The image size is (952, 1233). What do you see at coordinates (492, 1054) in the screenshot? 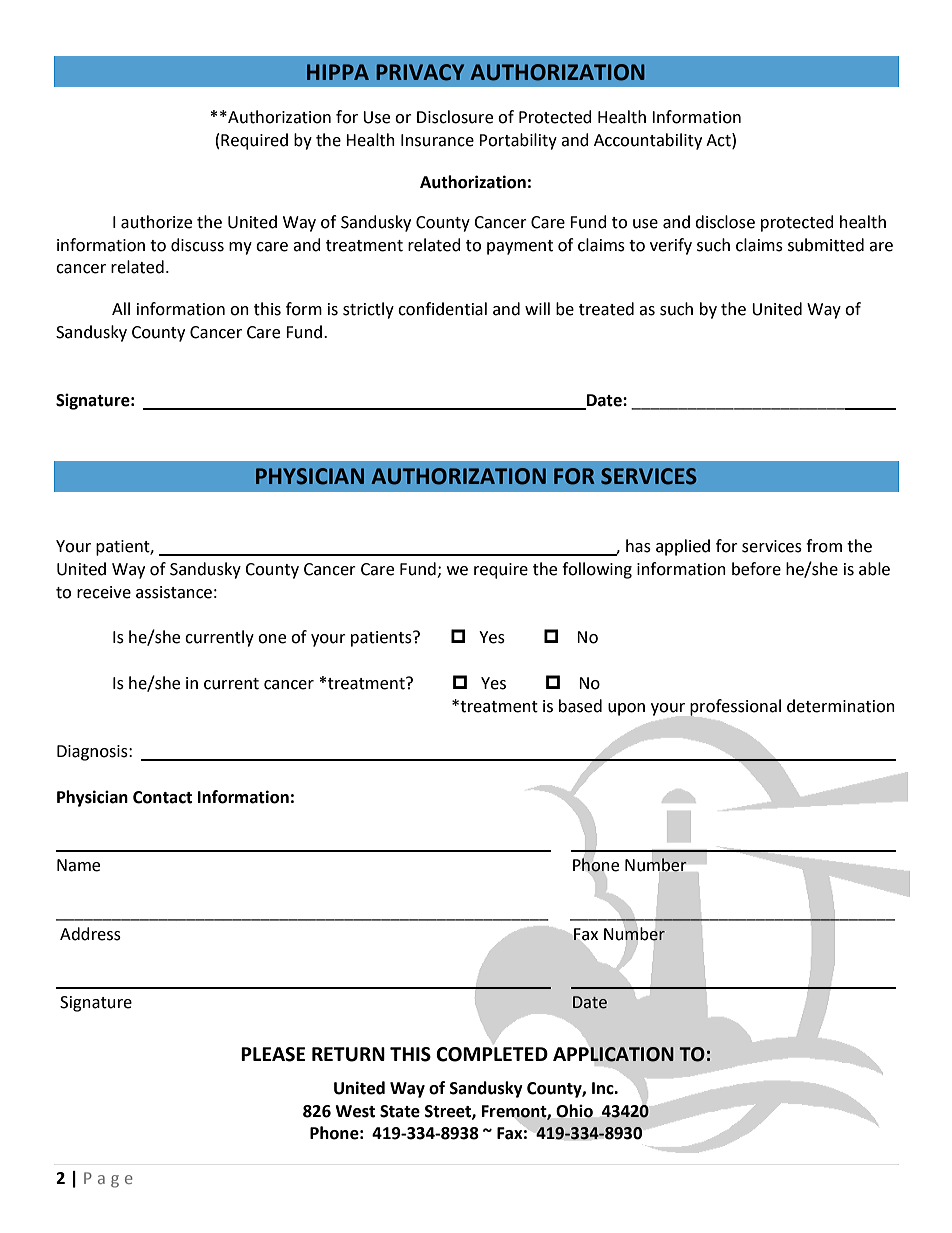
I see `COMPLETED` at bounding box center [492, 1054].
